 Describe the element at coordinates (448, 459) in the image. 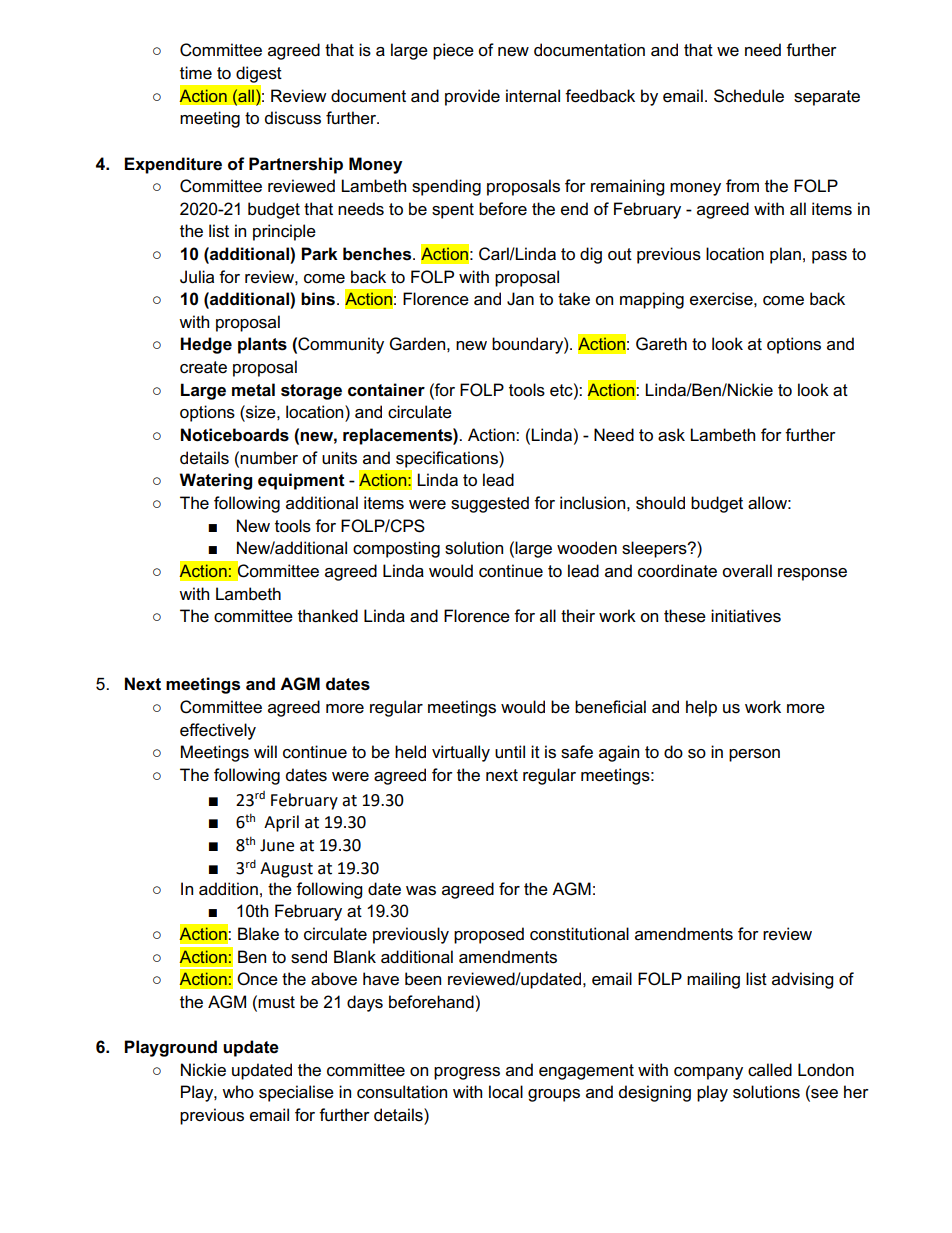

I see `specifications` at that location.
